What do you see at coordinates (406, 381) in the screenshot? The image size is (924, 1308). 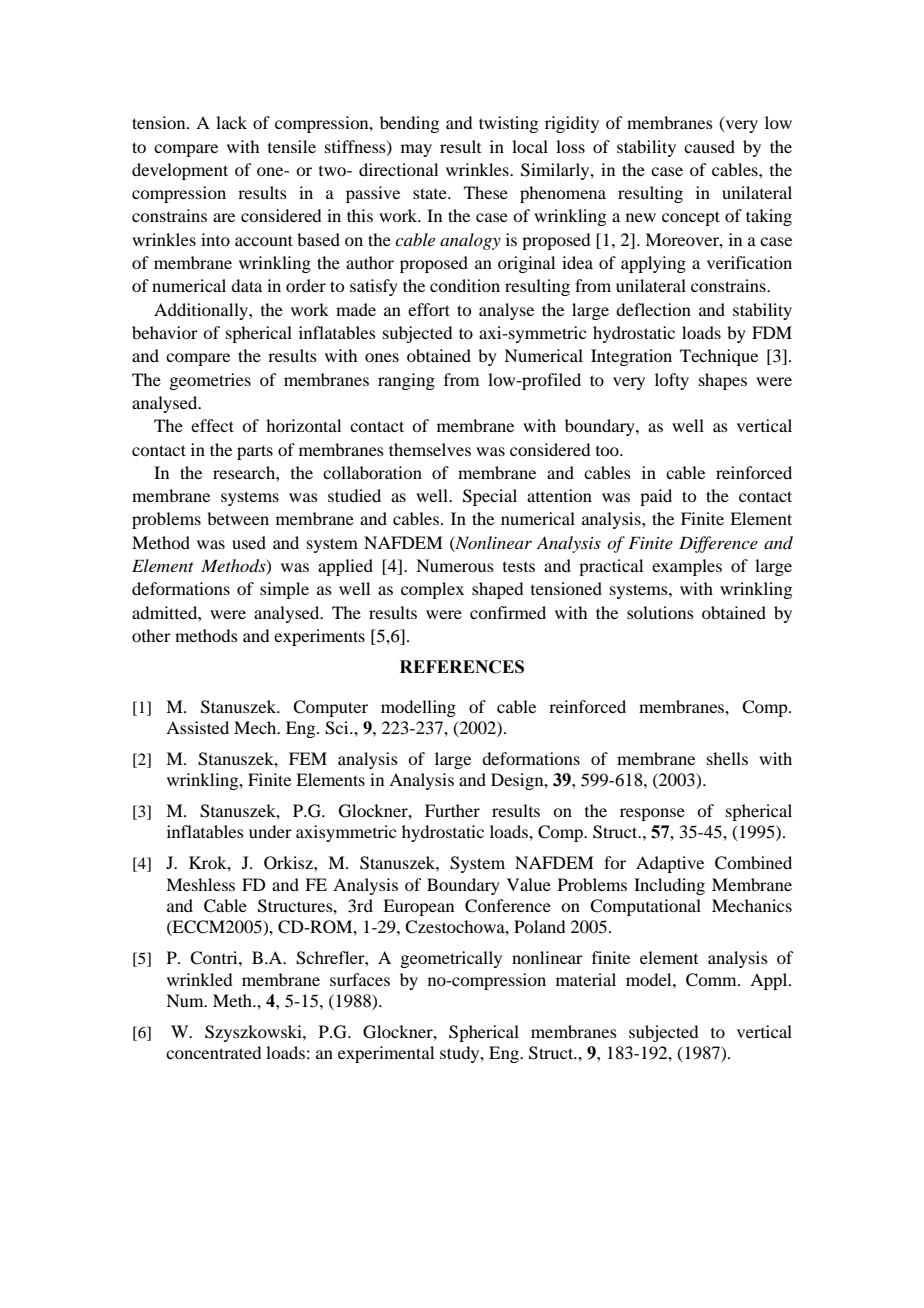 I see `ranging` at bounding box center [406, 381].
